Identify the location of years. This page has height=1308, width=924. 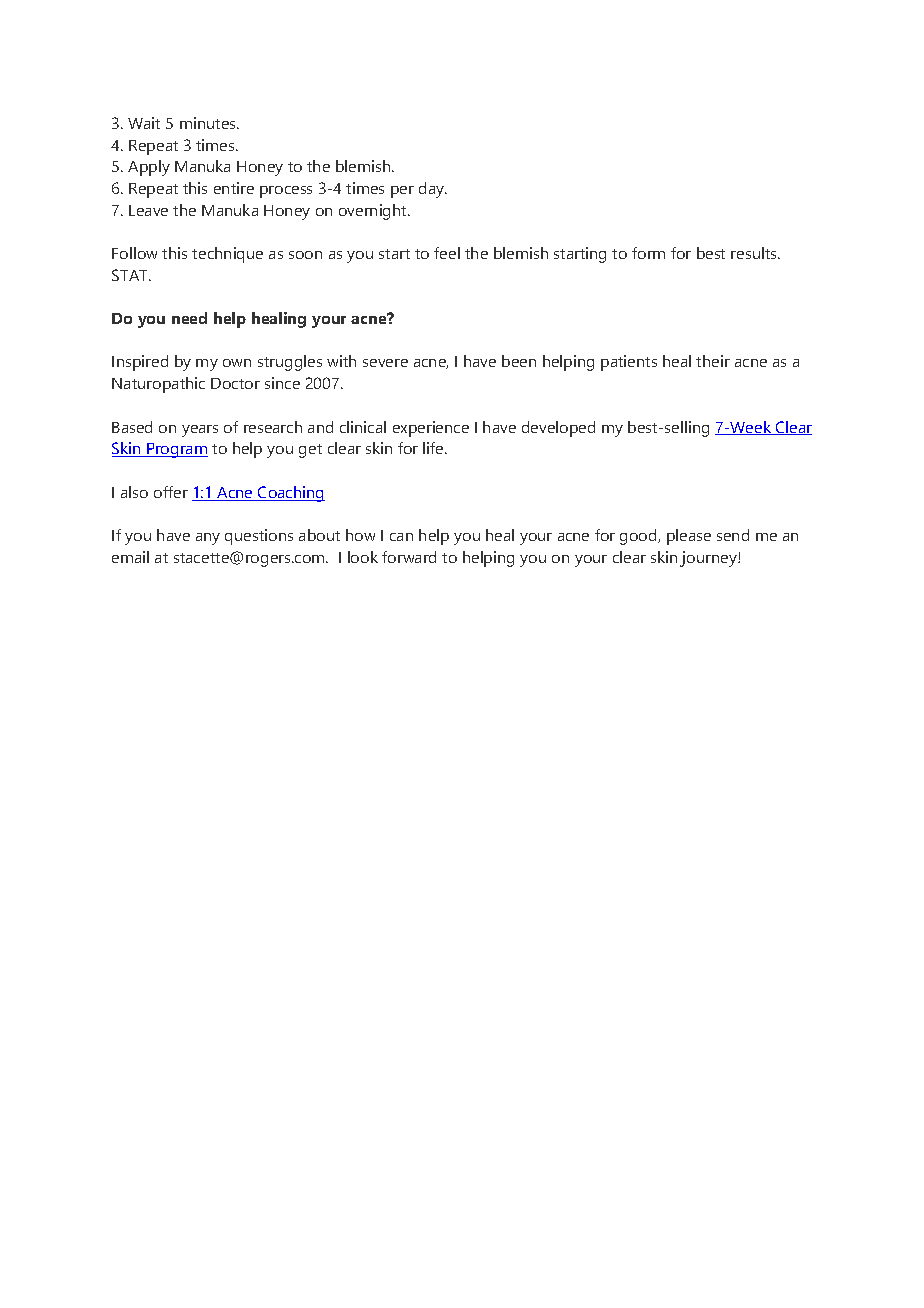
(200, 431).
